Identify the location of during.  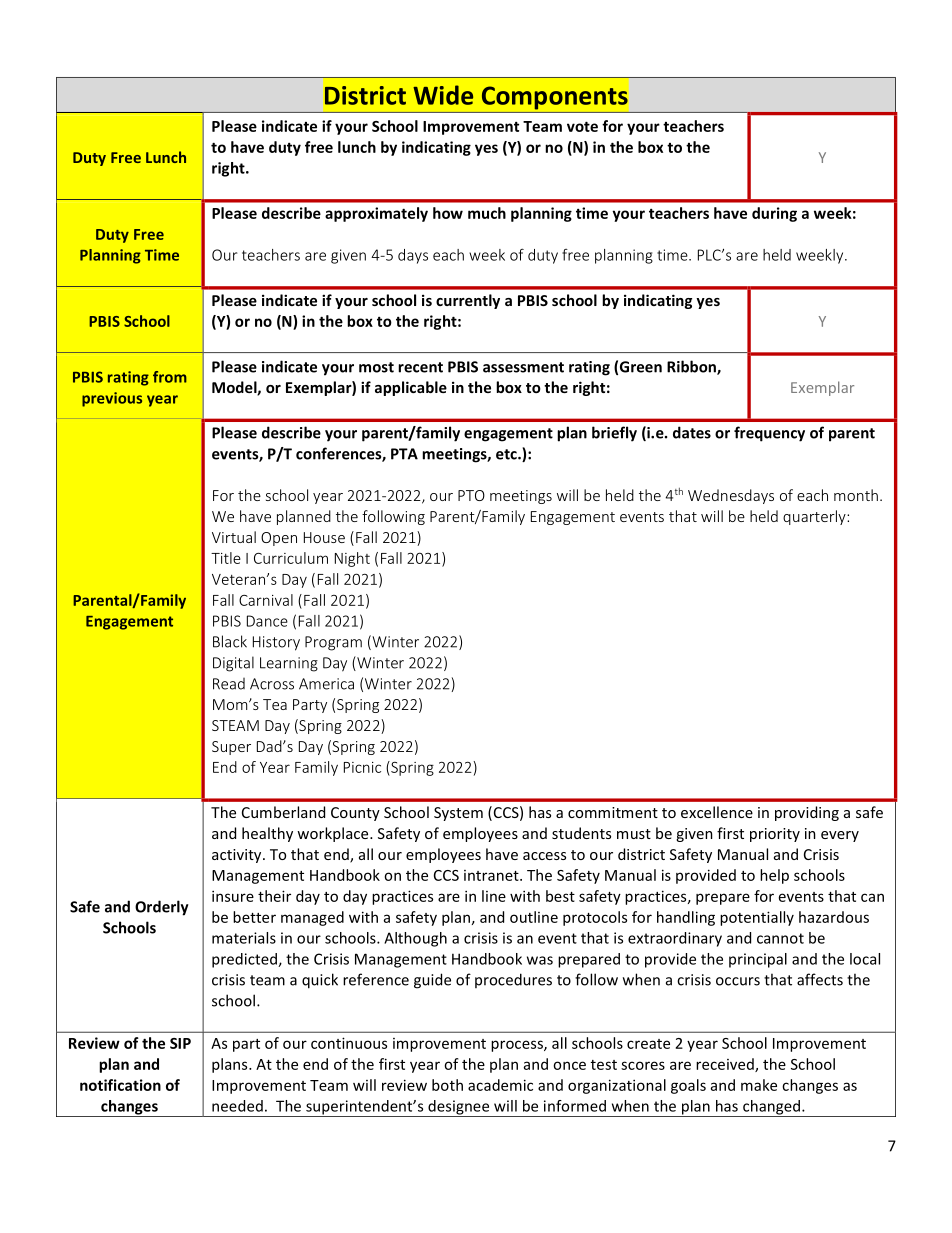
(774, 214).
